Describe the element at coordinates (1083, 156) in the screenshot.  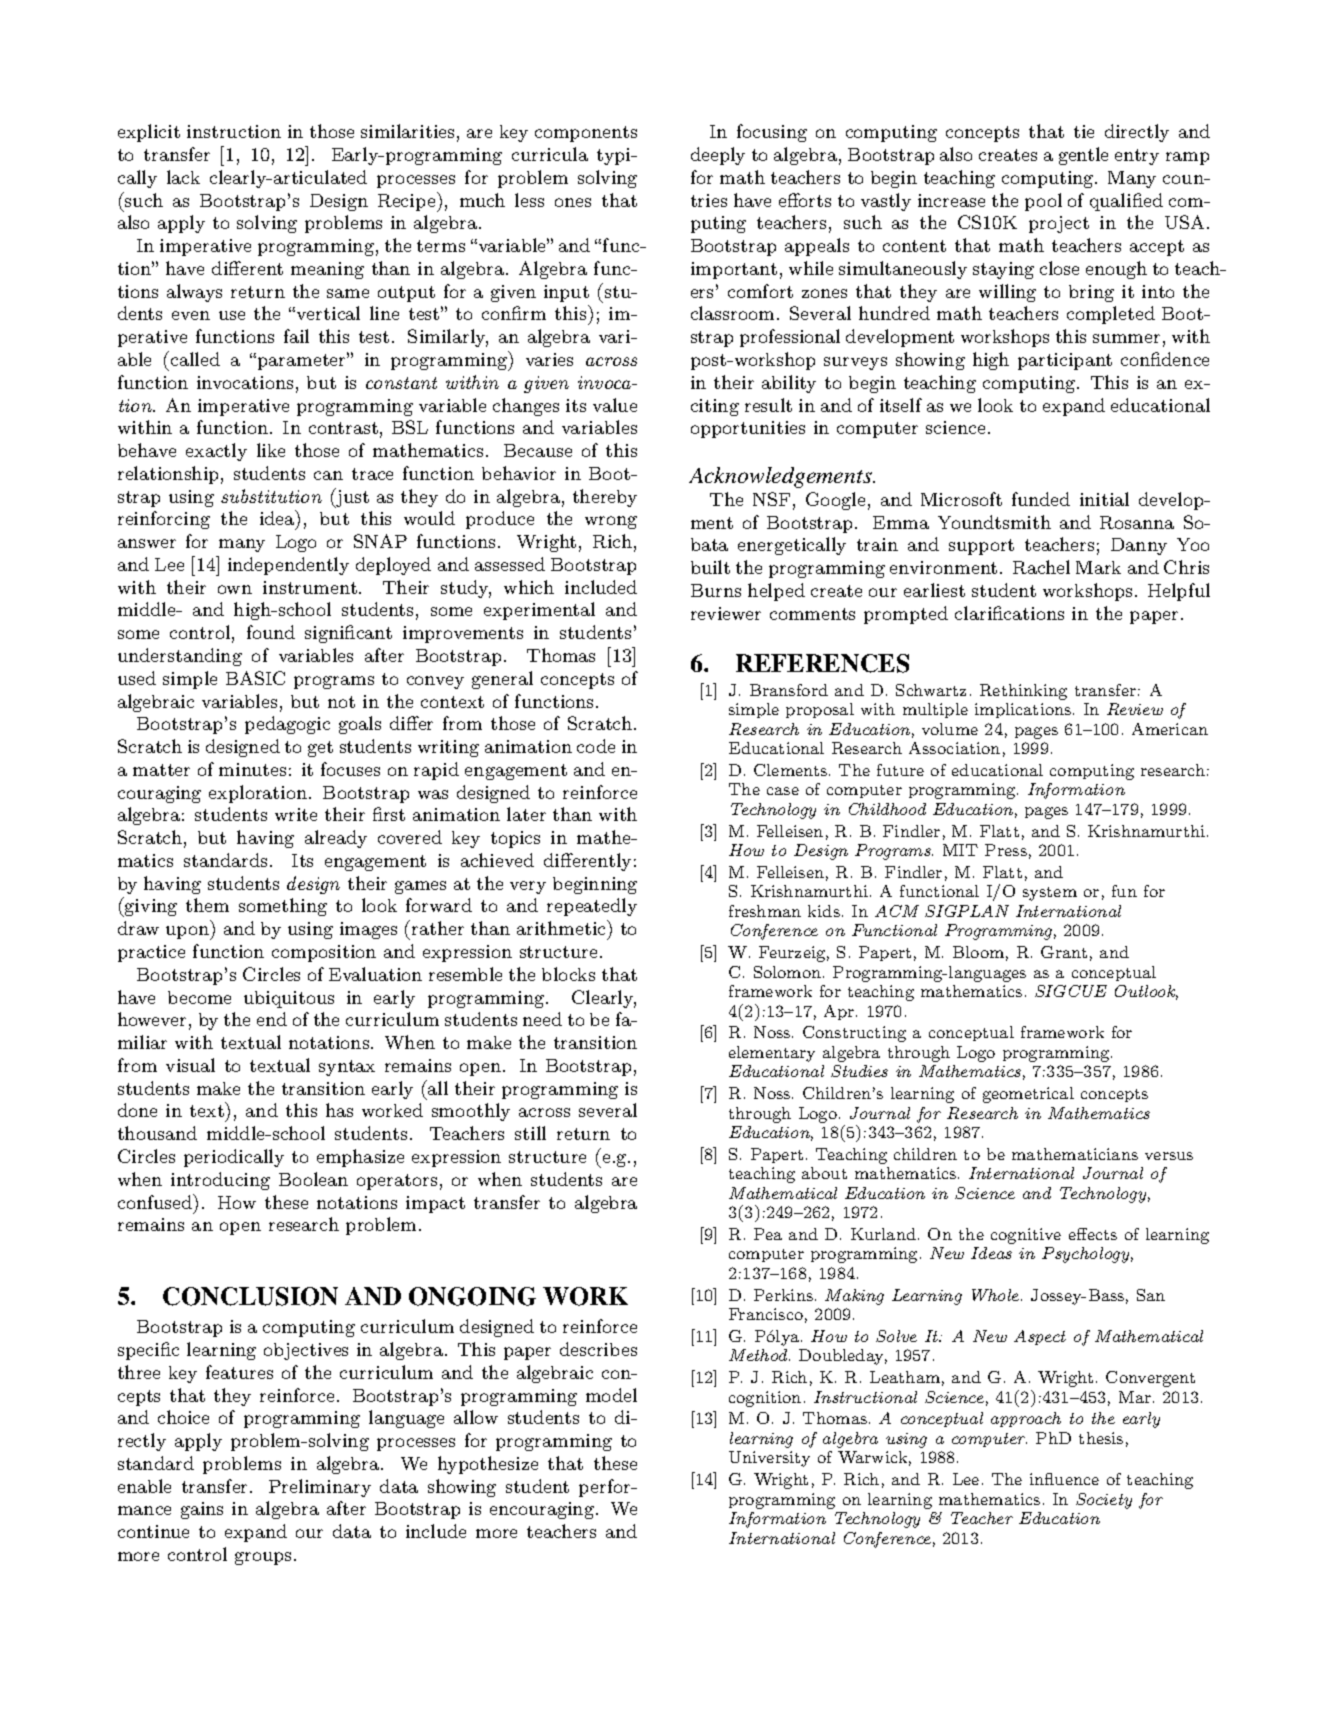
I see `gentle` at that location.
